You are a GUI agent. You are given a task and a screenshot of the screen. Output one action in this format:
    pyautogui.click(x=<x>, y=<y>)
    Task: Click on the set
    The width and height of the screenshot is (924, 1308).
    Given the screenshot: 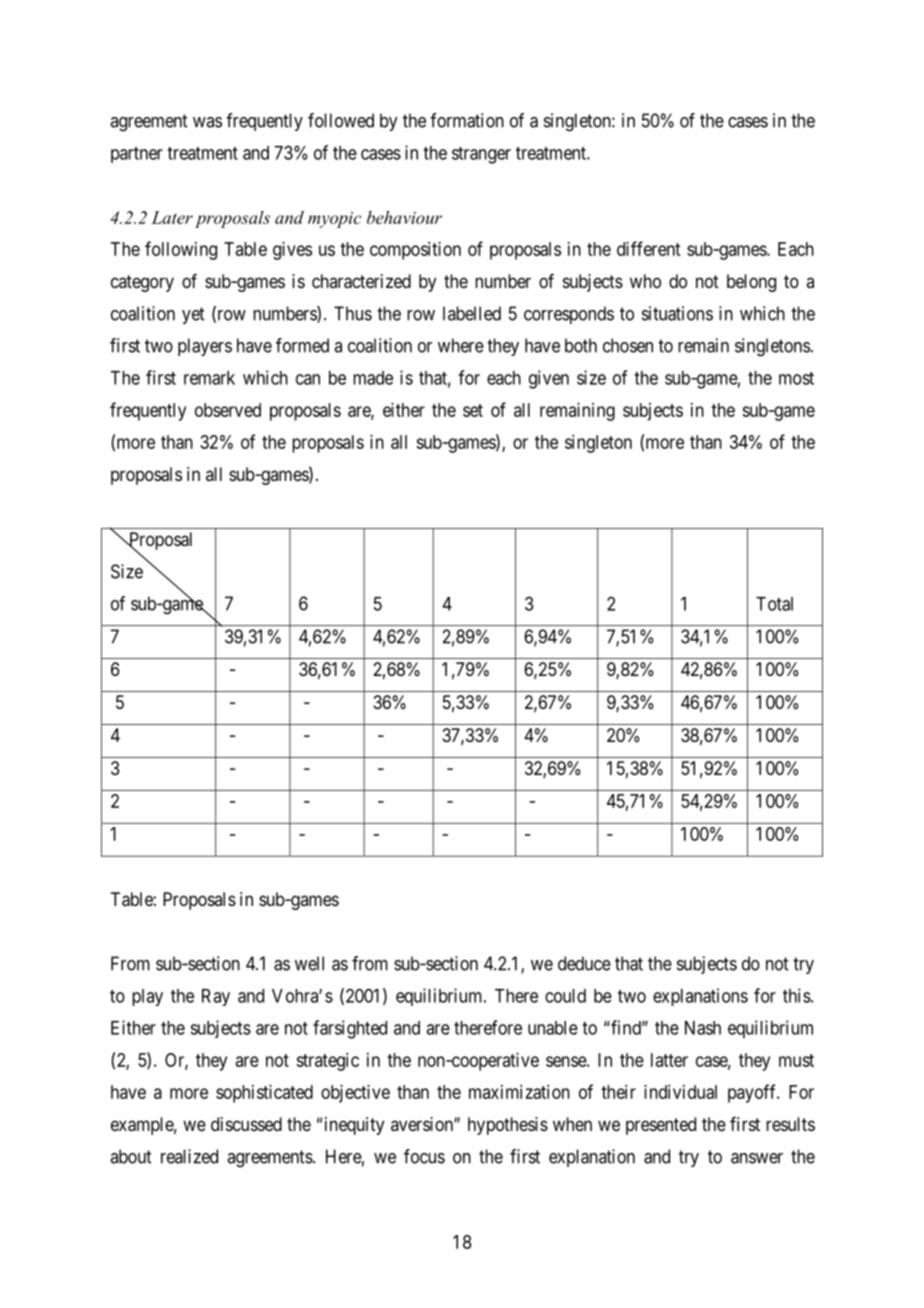 What is the action you would take?
    pyautogui.click(x=473, y=410)
